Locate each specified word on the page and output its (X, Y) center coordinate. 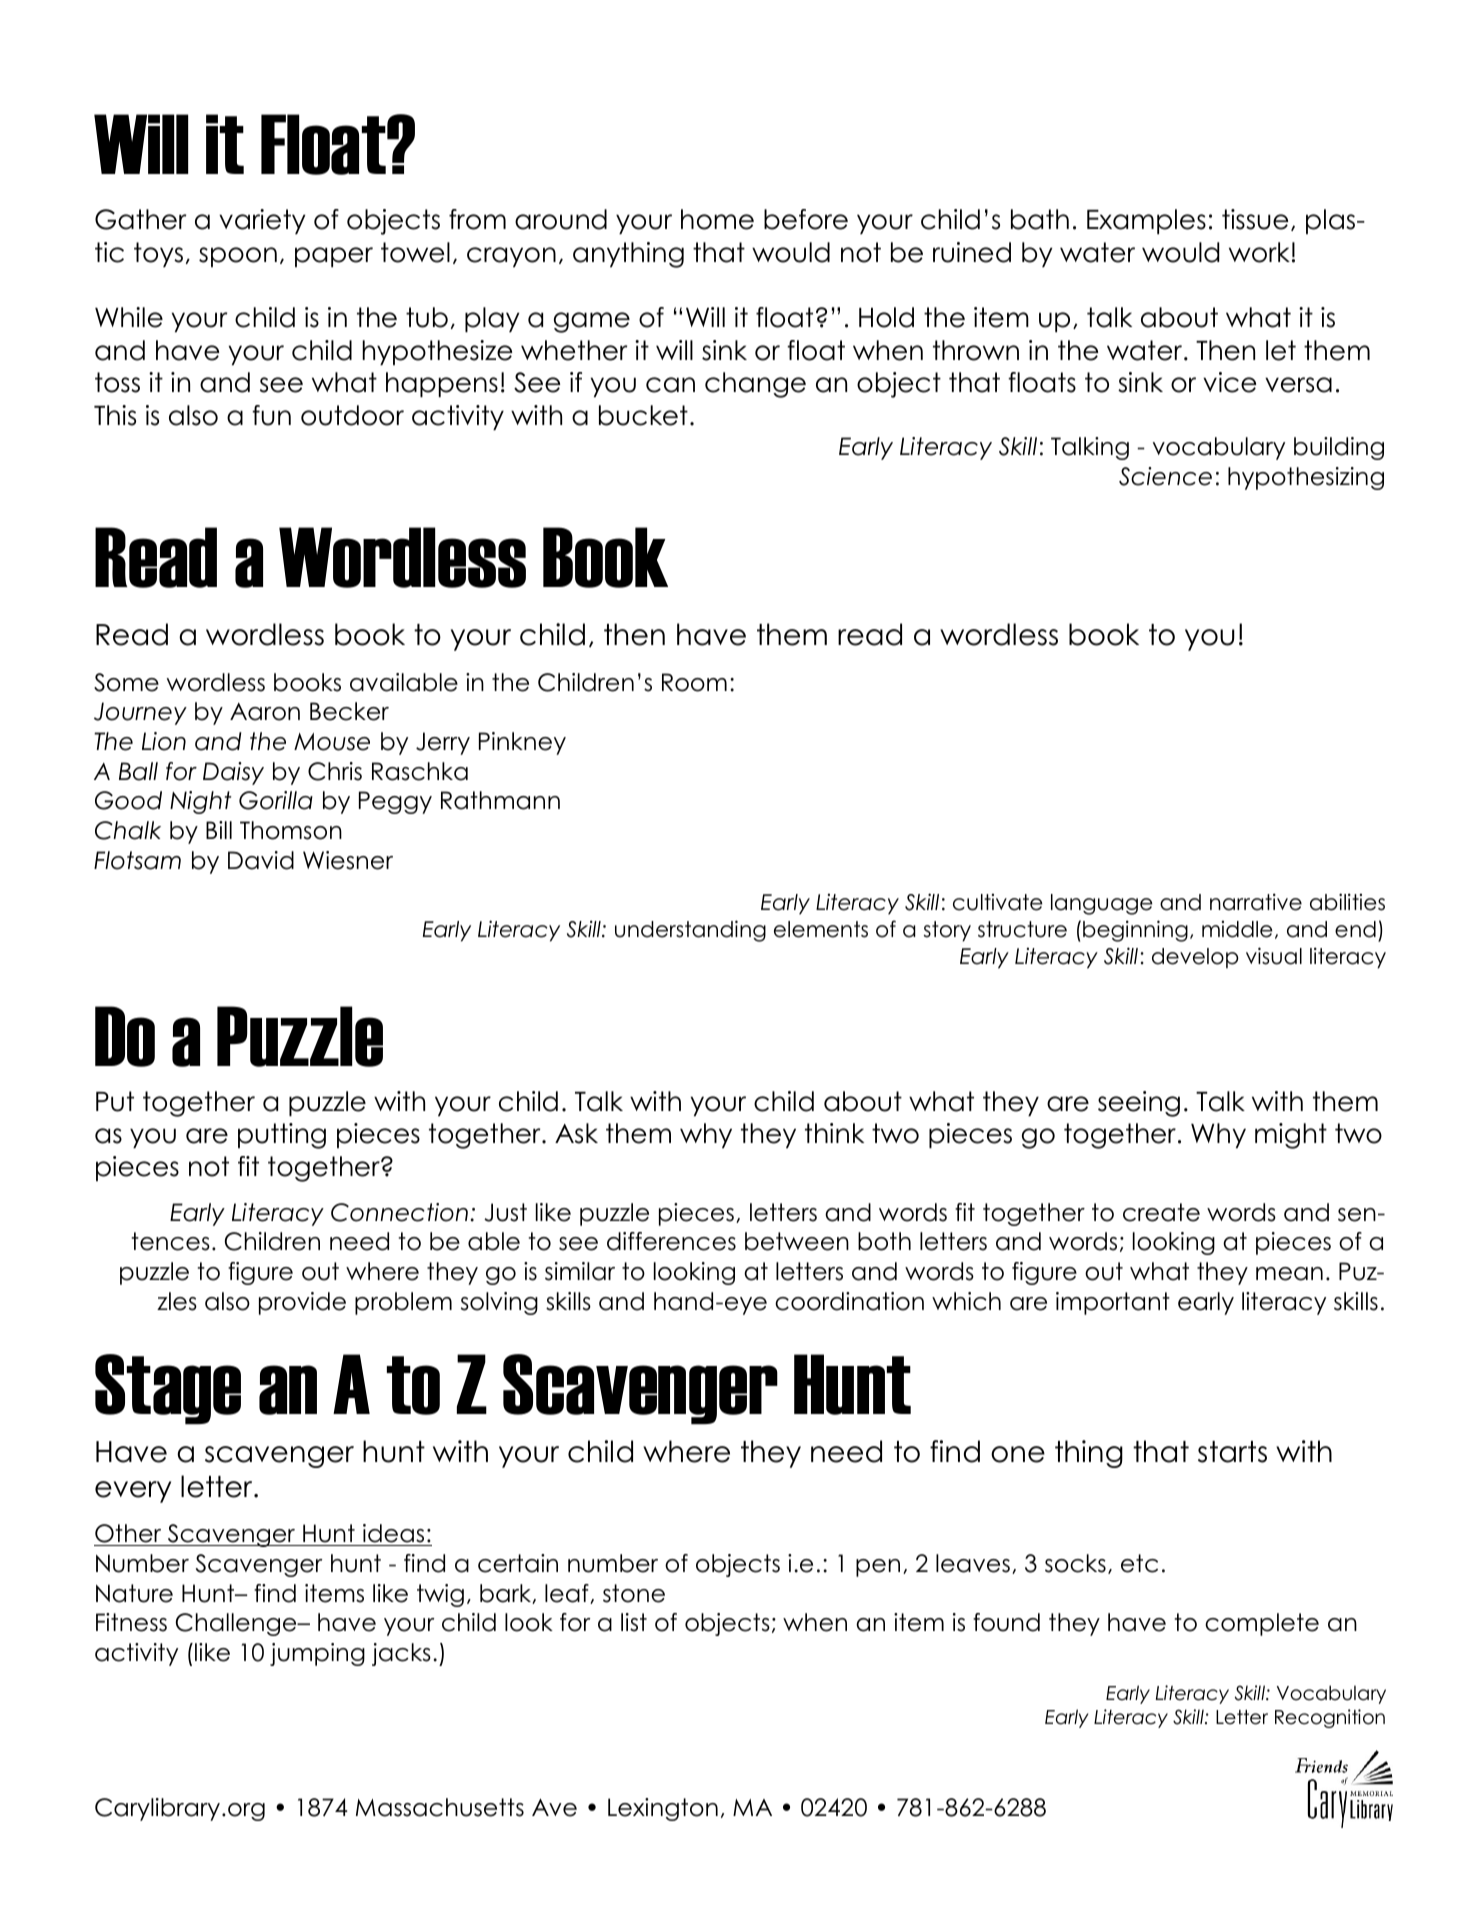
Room (694, 682)
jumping (317, 1654)
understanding (690, 931)
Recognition (1330, 1718)
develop (1195, 958)
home (717, 219)
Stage (168, 1389)
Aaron (265, 712)
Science (1165, 476)
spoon (238, 257)
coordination (849, 1301)
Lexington (663, 1809)
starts (1232, 1452)
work (1259, 252)
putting (282, 1136)
